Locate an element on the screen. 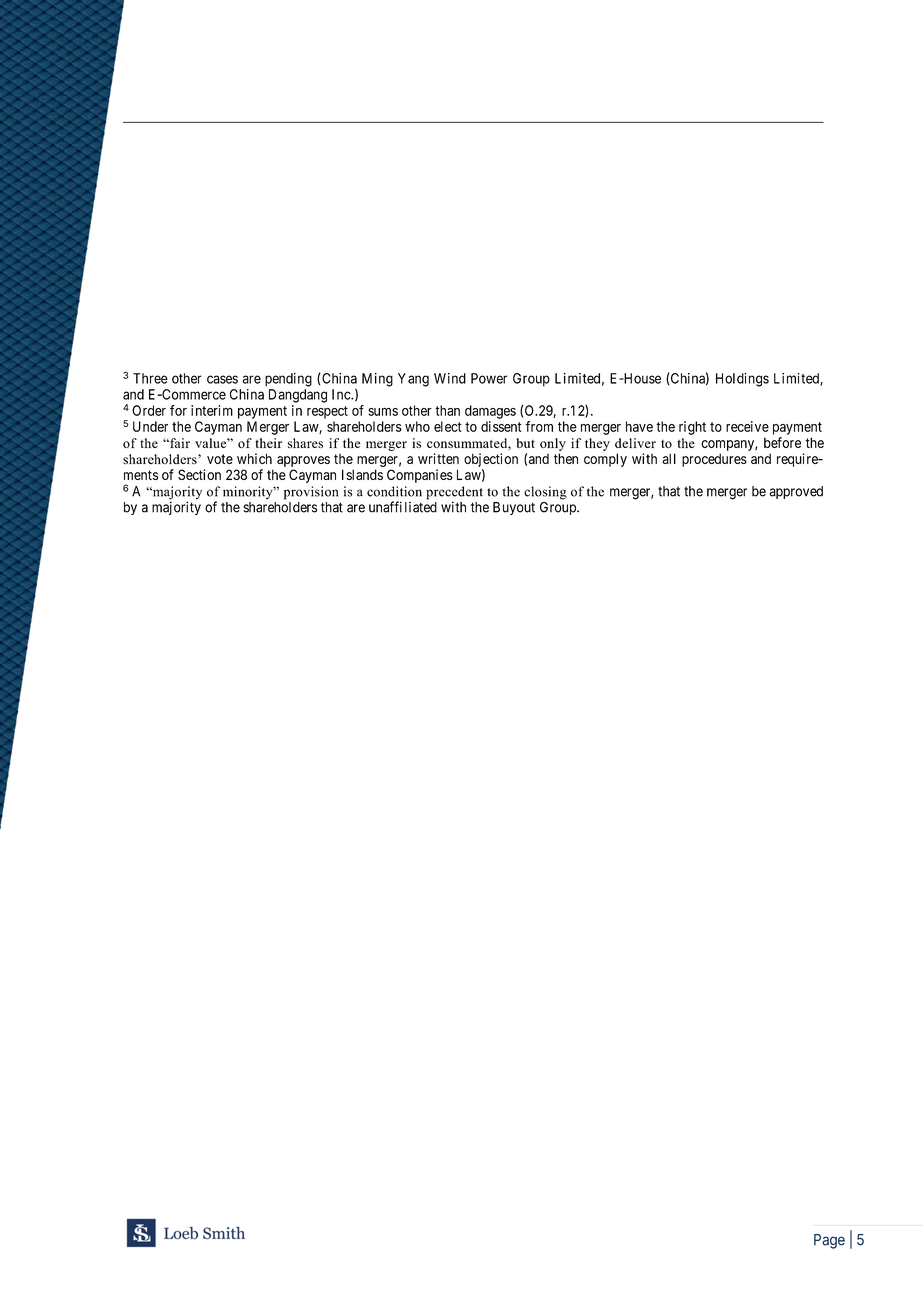 The image size is (924, 1308). Page is located at coordinates (829, 1241).
